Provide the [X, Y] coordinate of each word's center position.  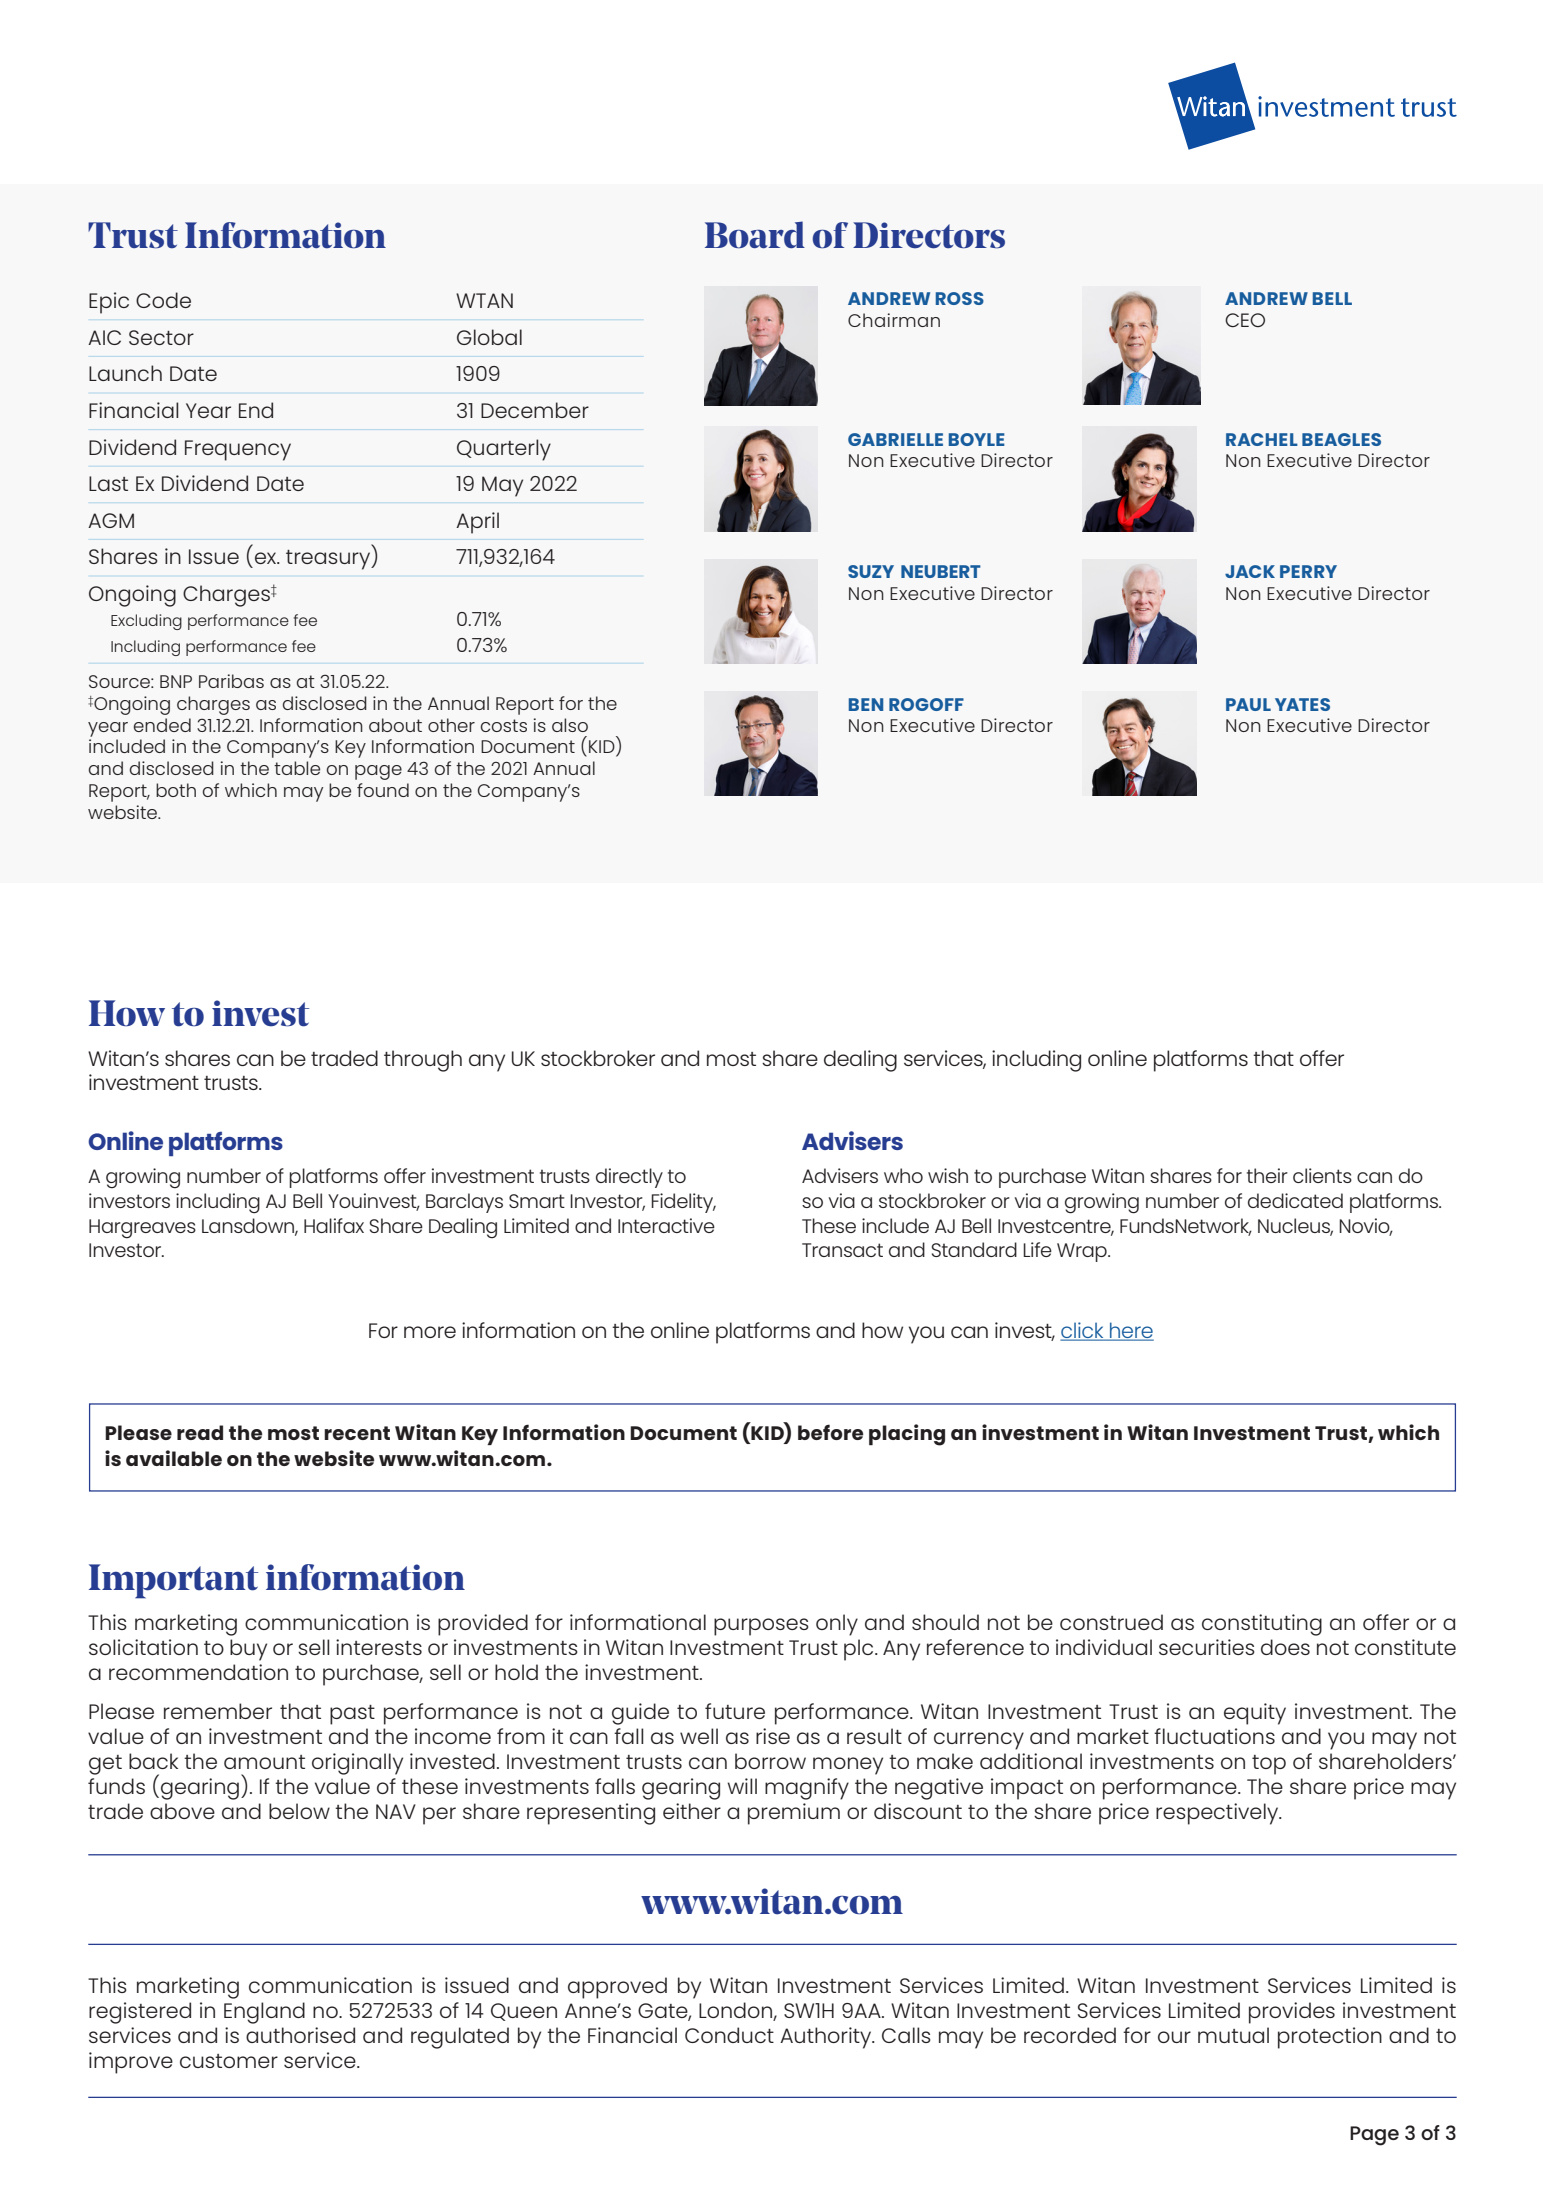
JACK [1250, 571]
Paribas [231, 681]
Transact [842, 1250]
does [1285, 1647]
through [423, 1061]
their [1267, 1175]
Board [755, 235]
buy [248, 1650]
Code [163, 300]
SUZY [871, 571]
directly [629, 1178]
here [1131, 1331]
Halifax [334, 1225]
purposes [761, 1627]
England [264, 2013]
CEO [1245, 320]
